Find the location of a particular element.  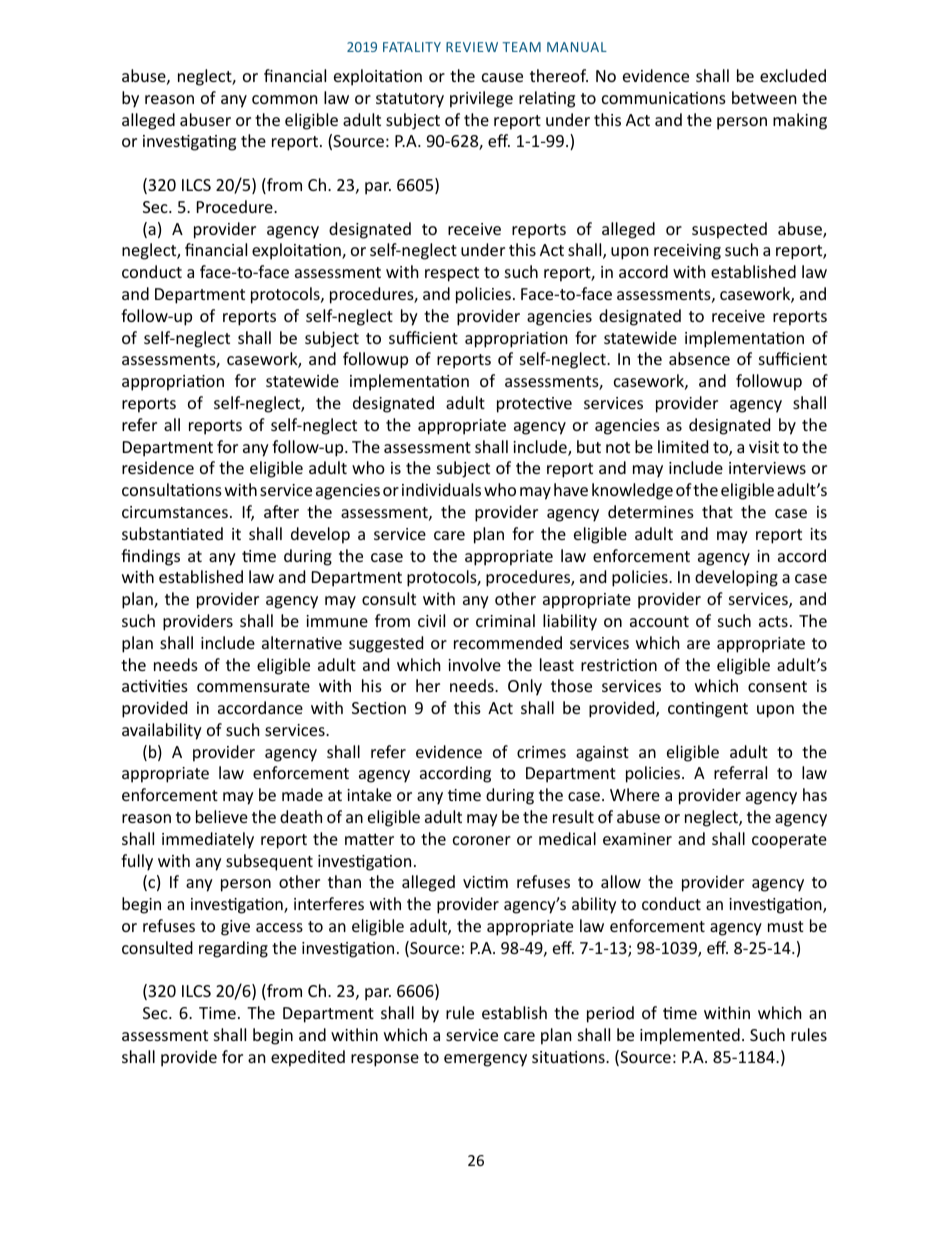

emergency is located at coordinates (485, 1060).
